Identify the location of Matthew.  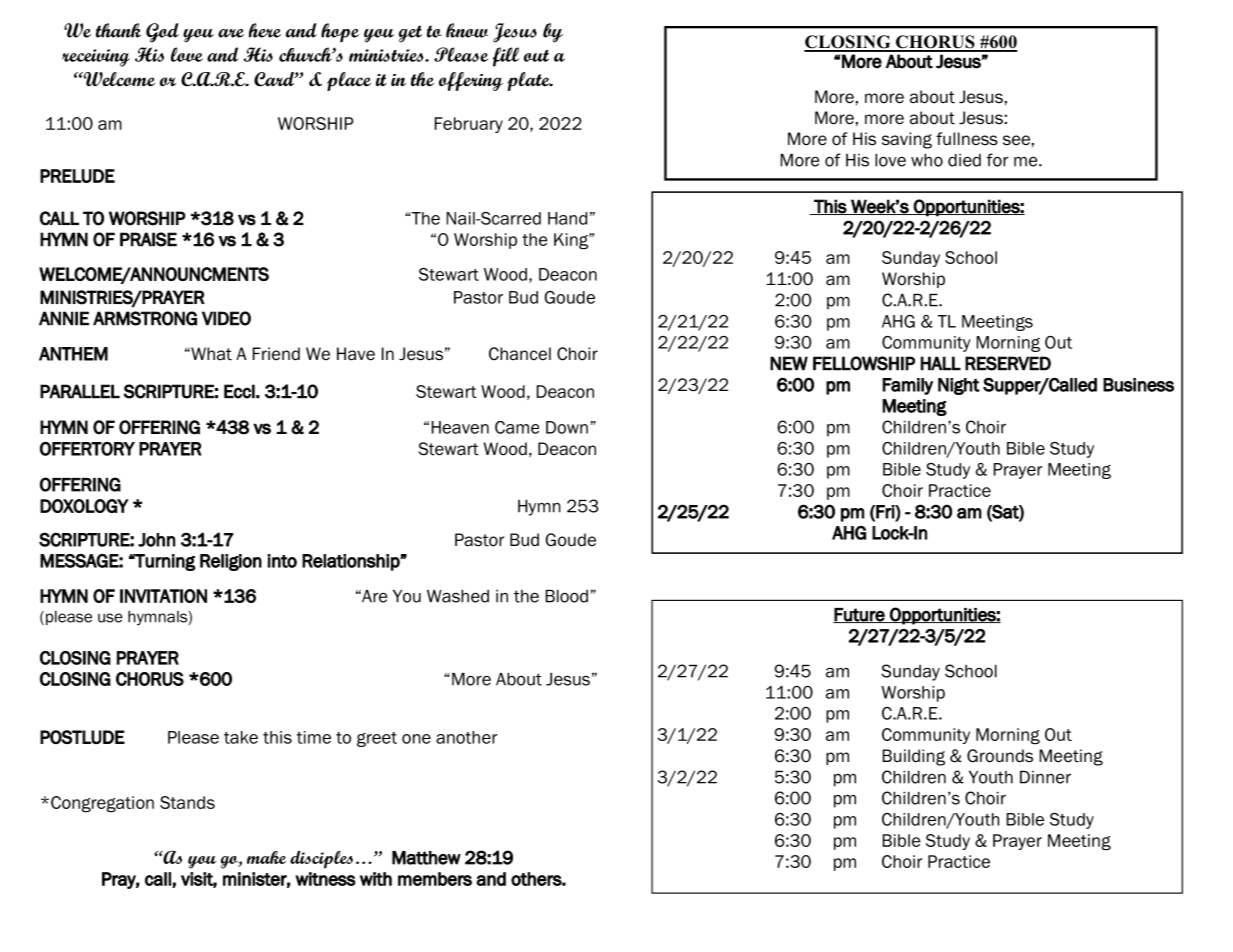
(426, 858).
